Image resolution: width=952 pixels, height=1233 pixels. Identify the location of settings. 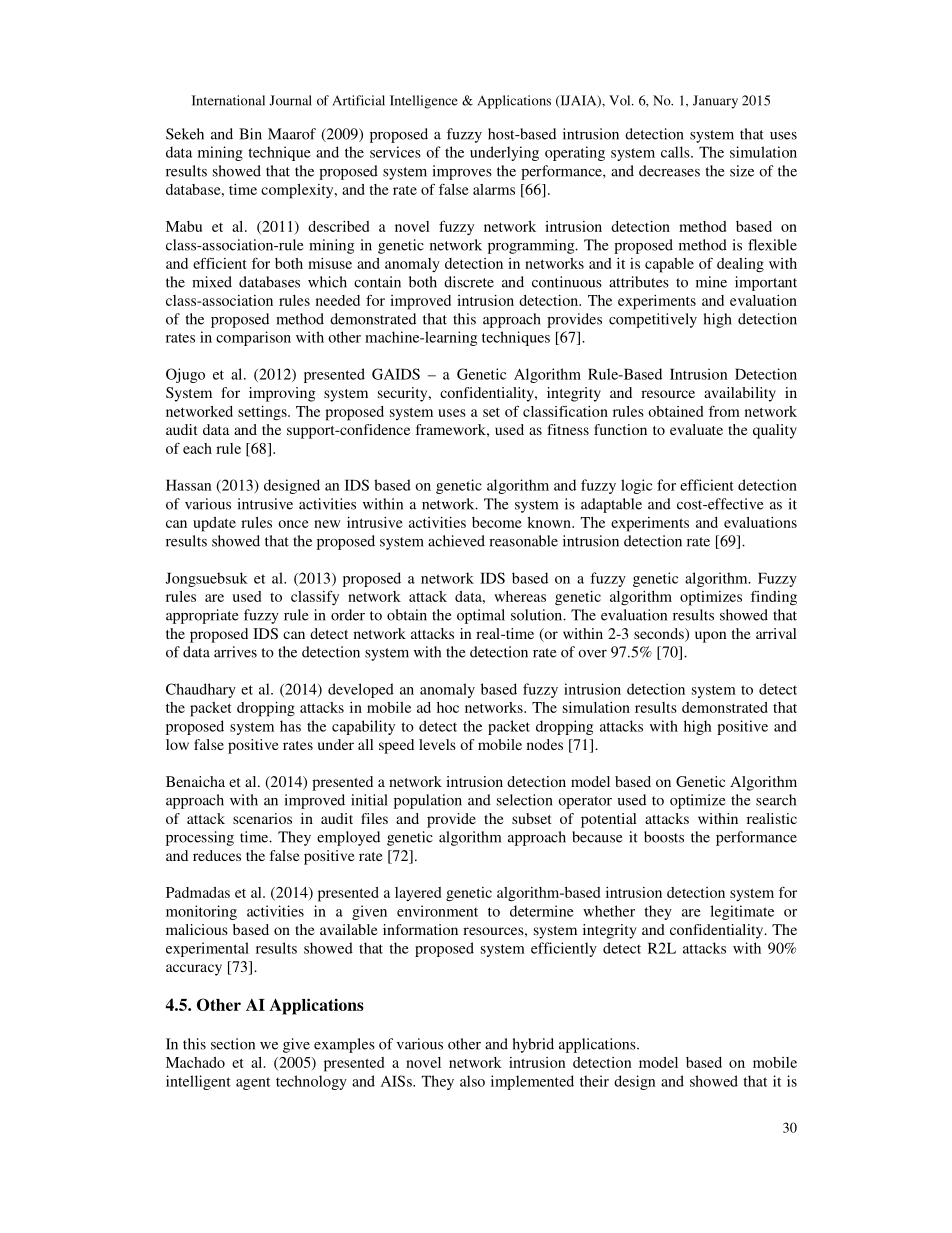
(263, 413).
